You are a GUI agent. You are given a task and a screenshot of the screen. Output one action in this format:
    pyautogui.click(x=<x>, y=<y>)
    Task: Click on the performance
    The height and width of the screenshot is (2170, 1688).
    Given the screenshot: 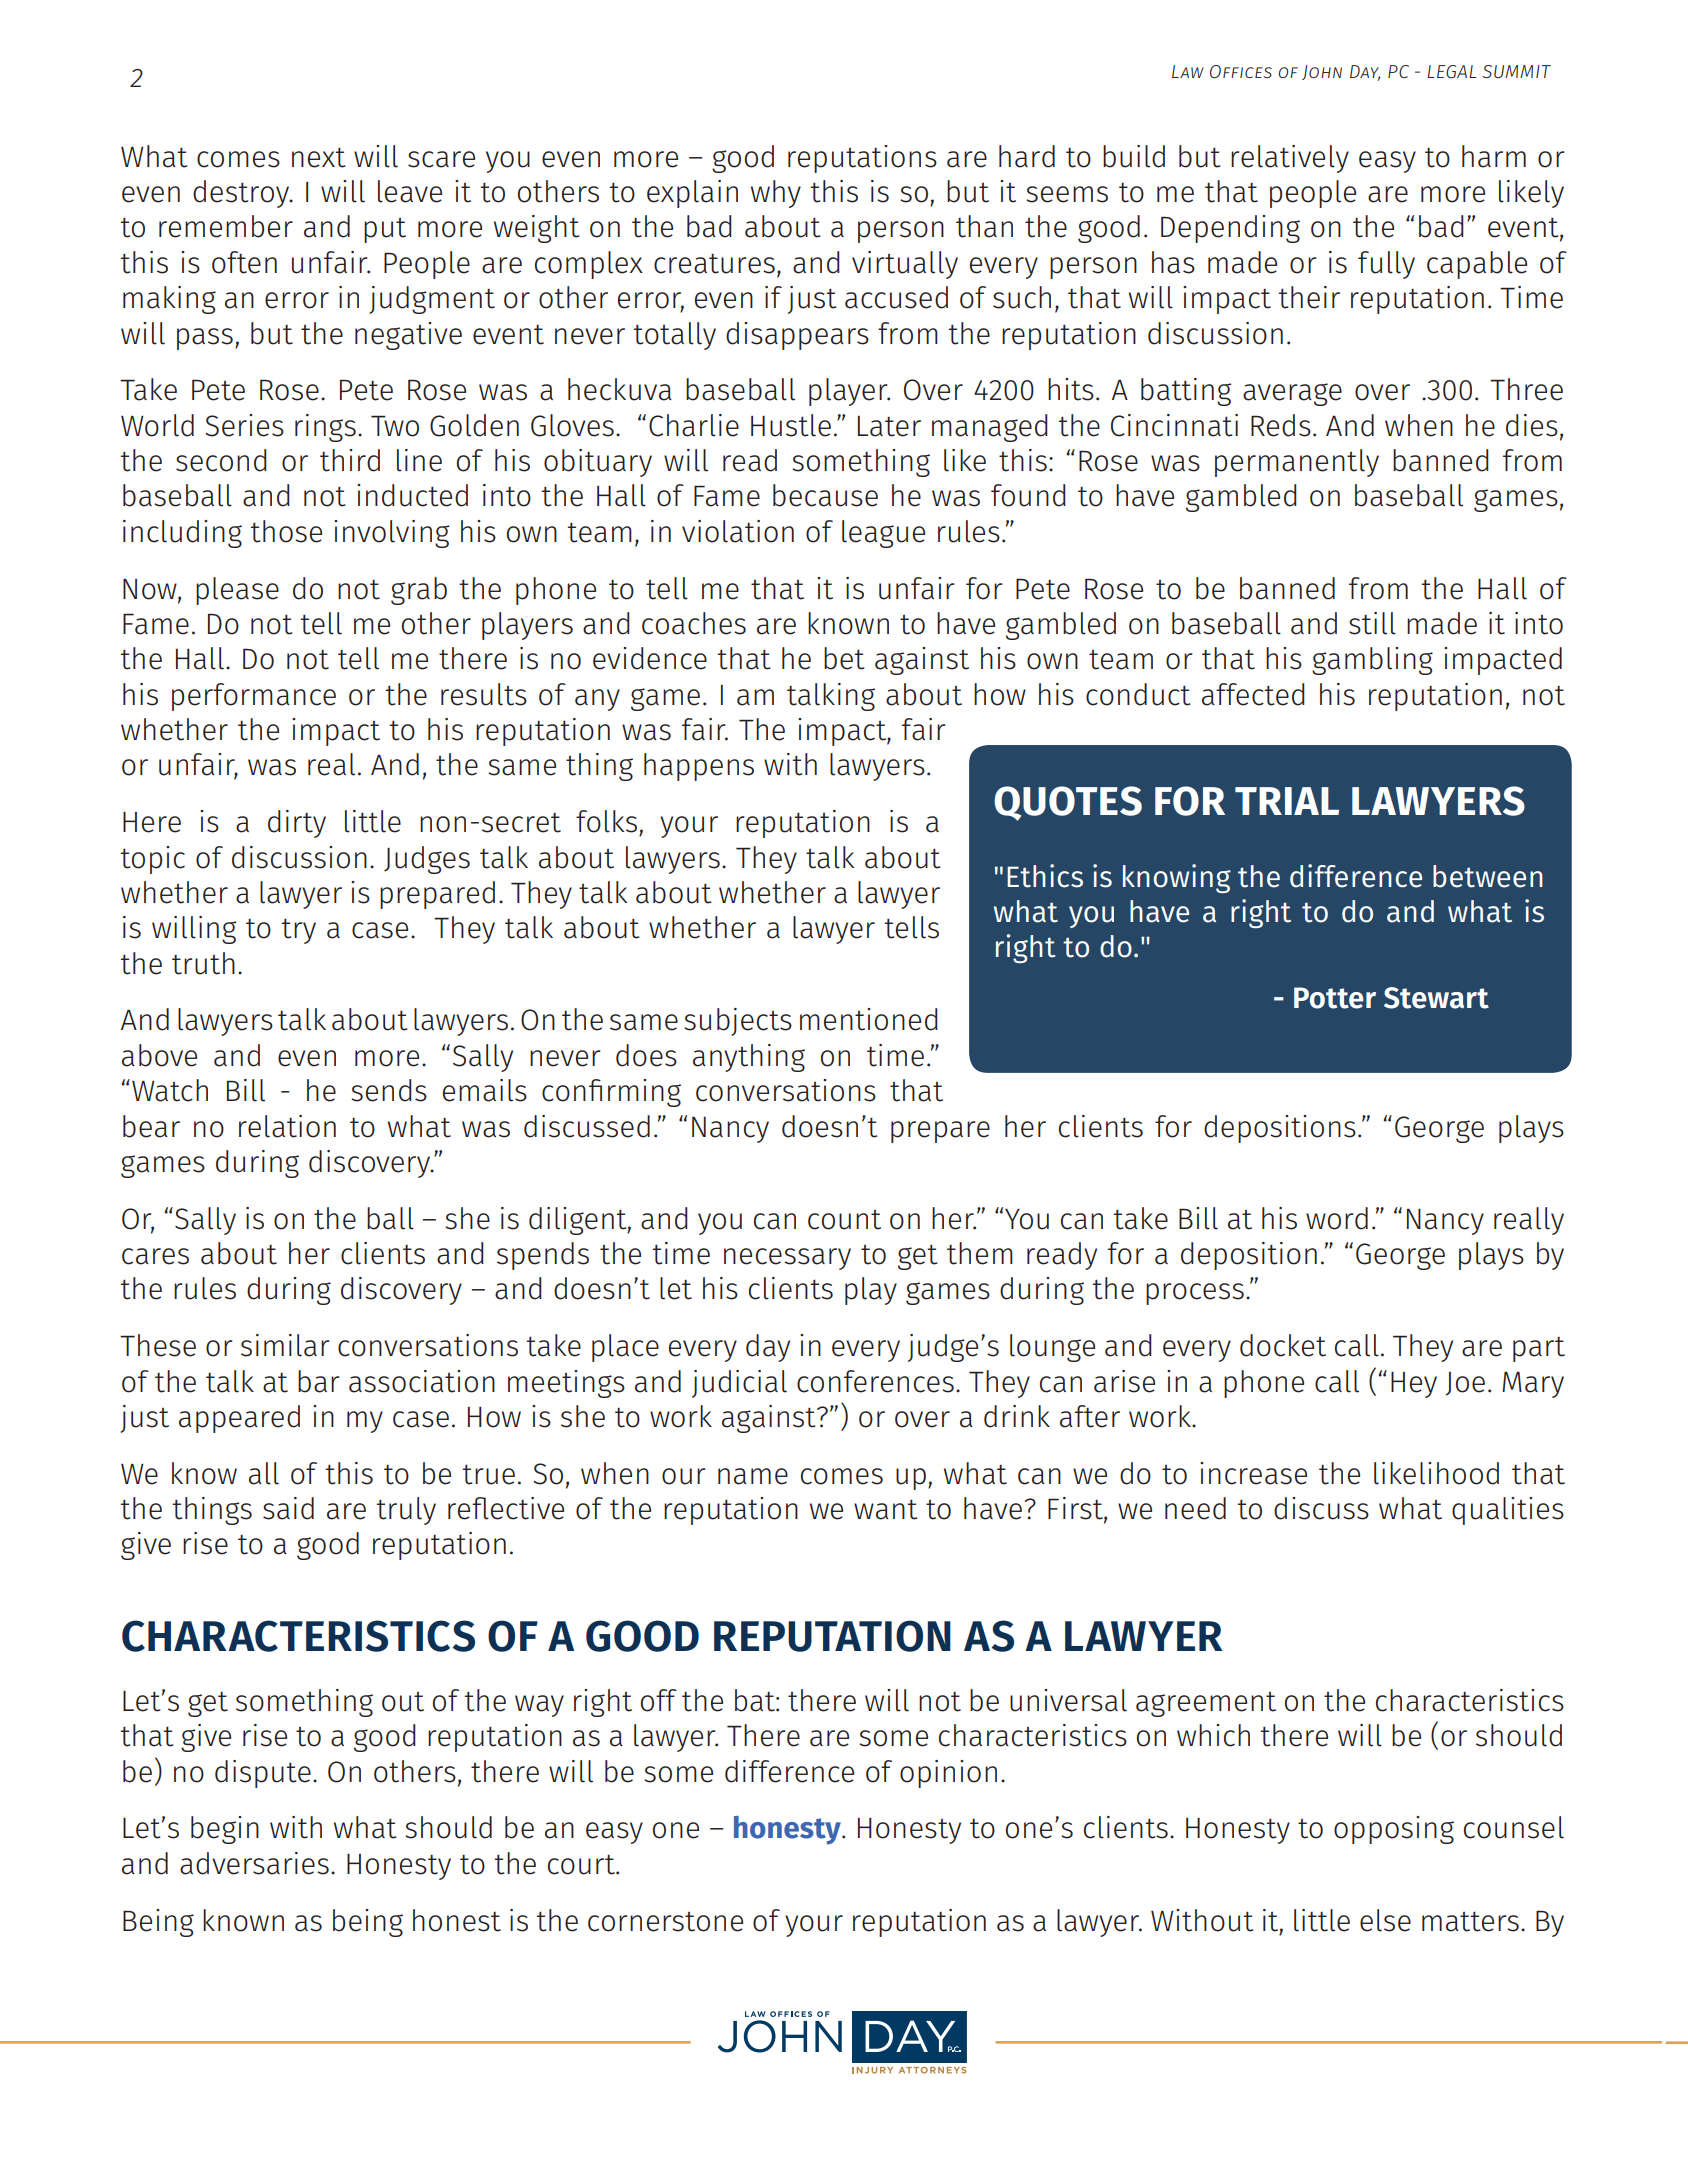 What is the action you would take?
    pyautogui.click(x=254, y=697)
